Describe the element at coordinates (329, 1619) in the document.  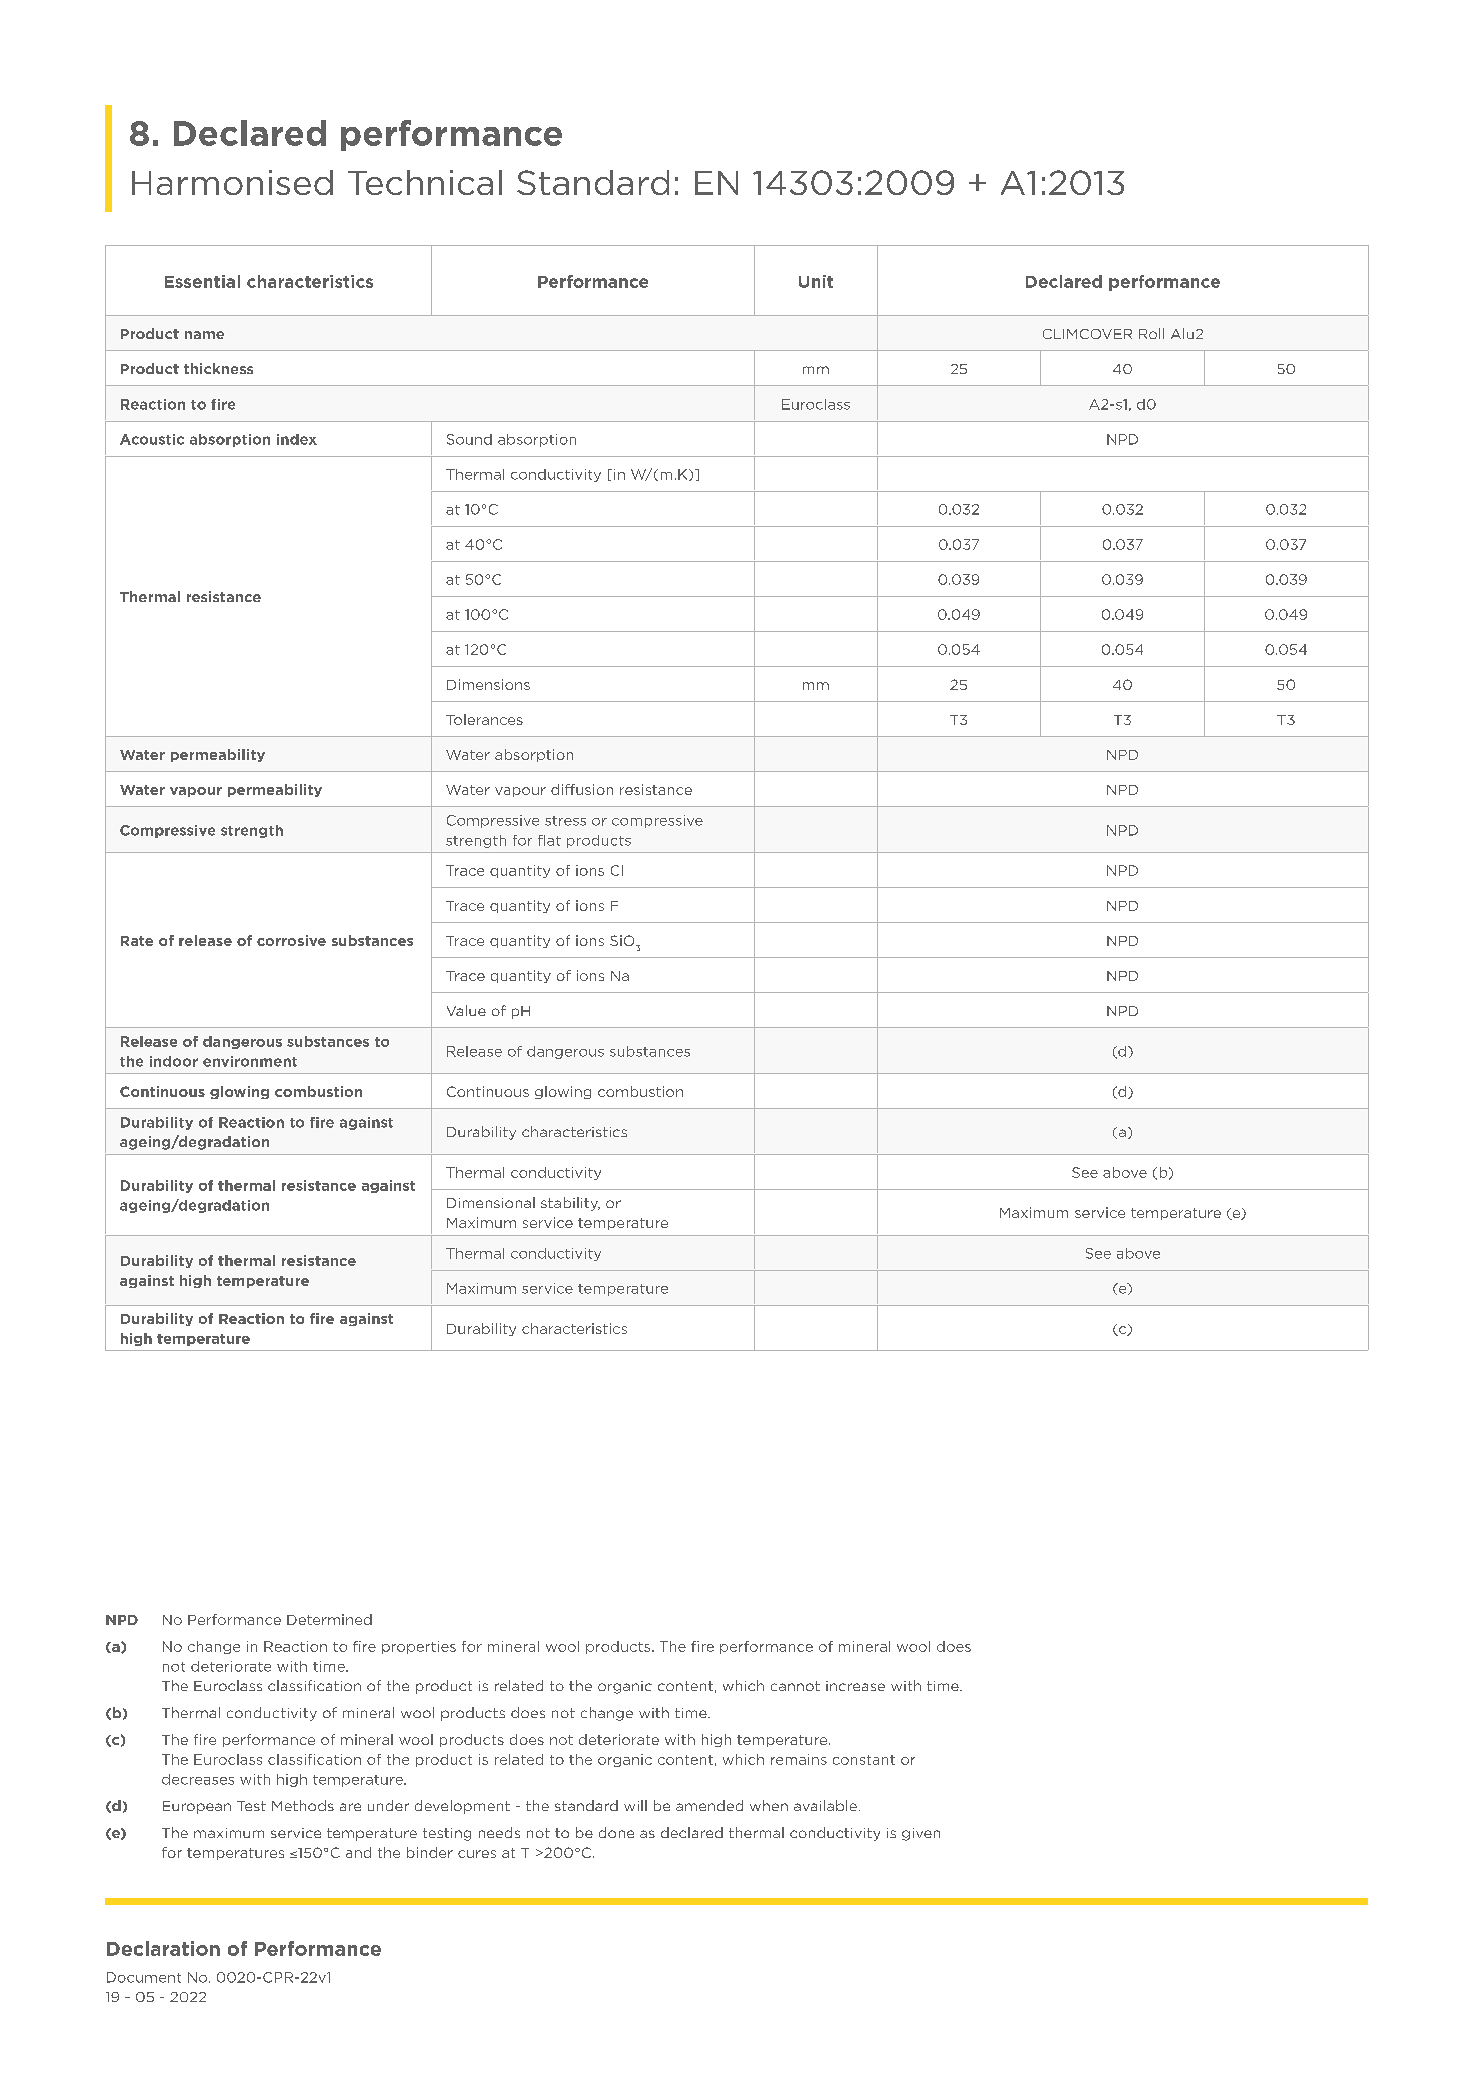
I see `Determined` at that location.
